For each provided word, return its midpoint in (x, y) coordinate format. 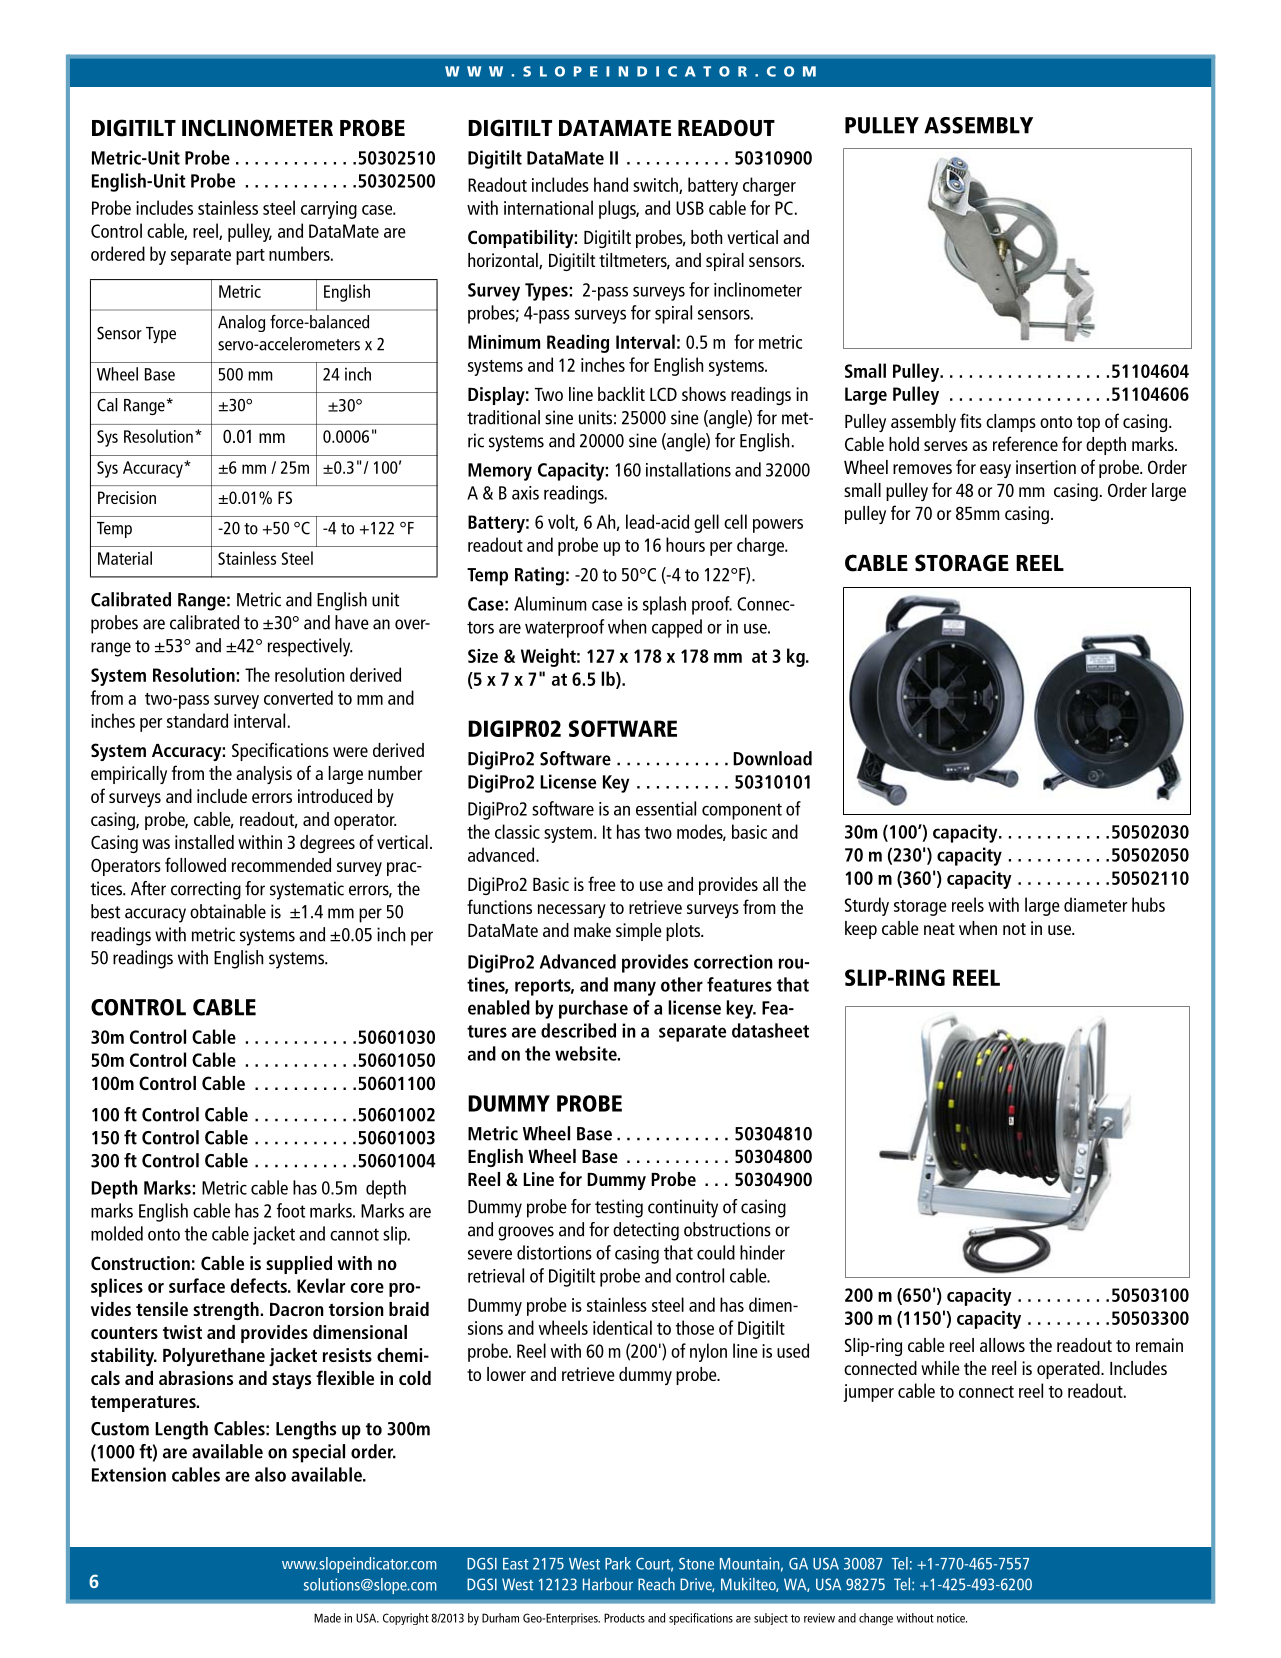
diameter (1095, 904)
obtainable (228, 911)
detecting (646, 1231)
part (250, 257)
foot (290, 1210)
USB (690, 208)
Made (327, 1618)
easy (995, 471)
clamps (1011, 423)
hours (685, 544)
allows (1002, 1345)
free (602, 883)
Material (125, 558)
